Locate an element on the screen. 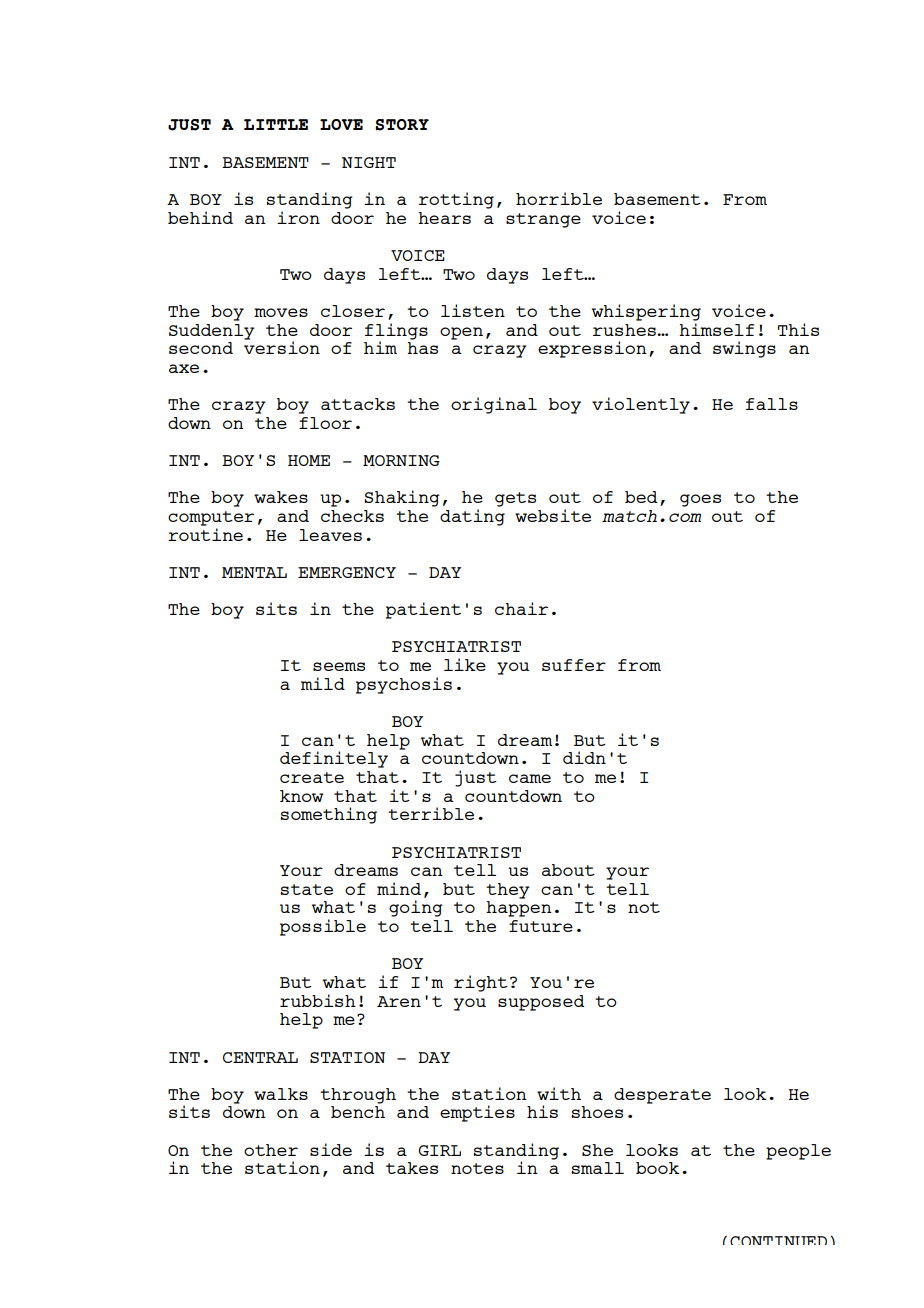 This screenshot has height=1308, width=924. about is located at coordinates (568, 870).
